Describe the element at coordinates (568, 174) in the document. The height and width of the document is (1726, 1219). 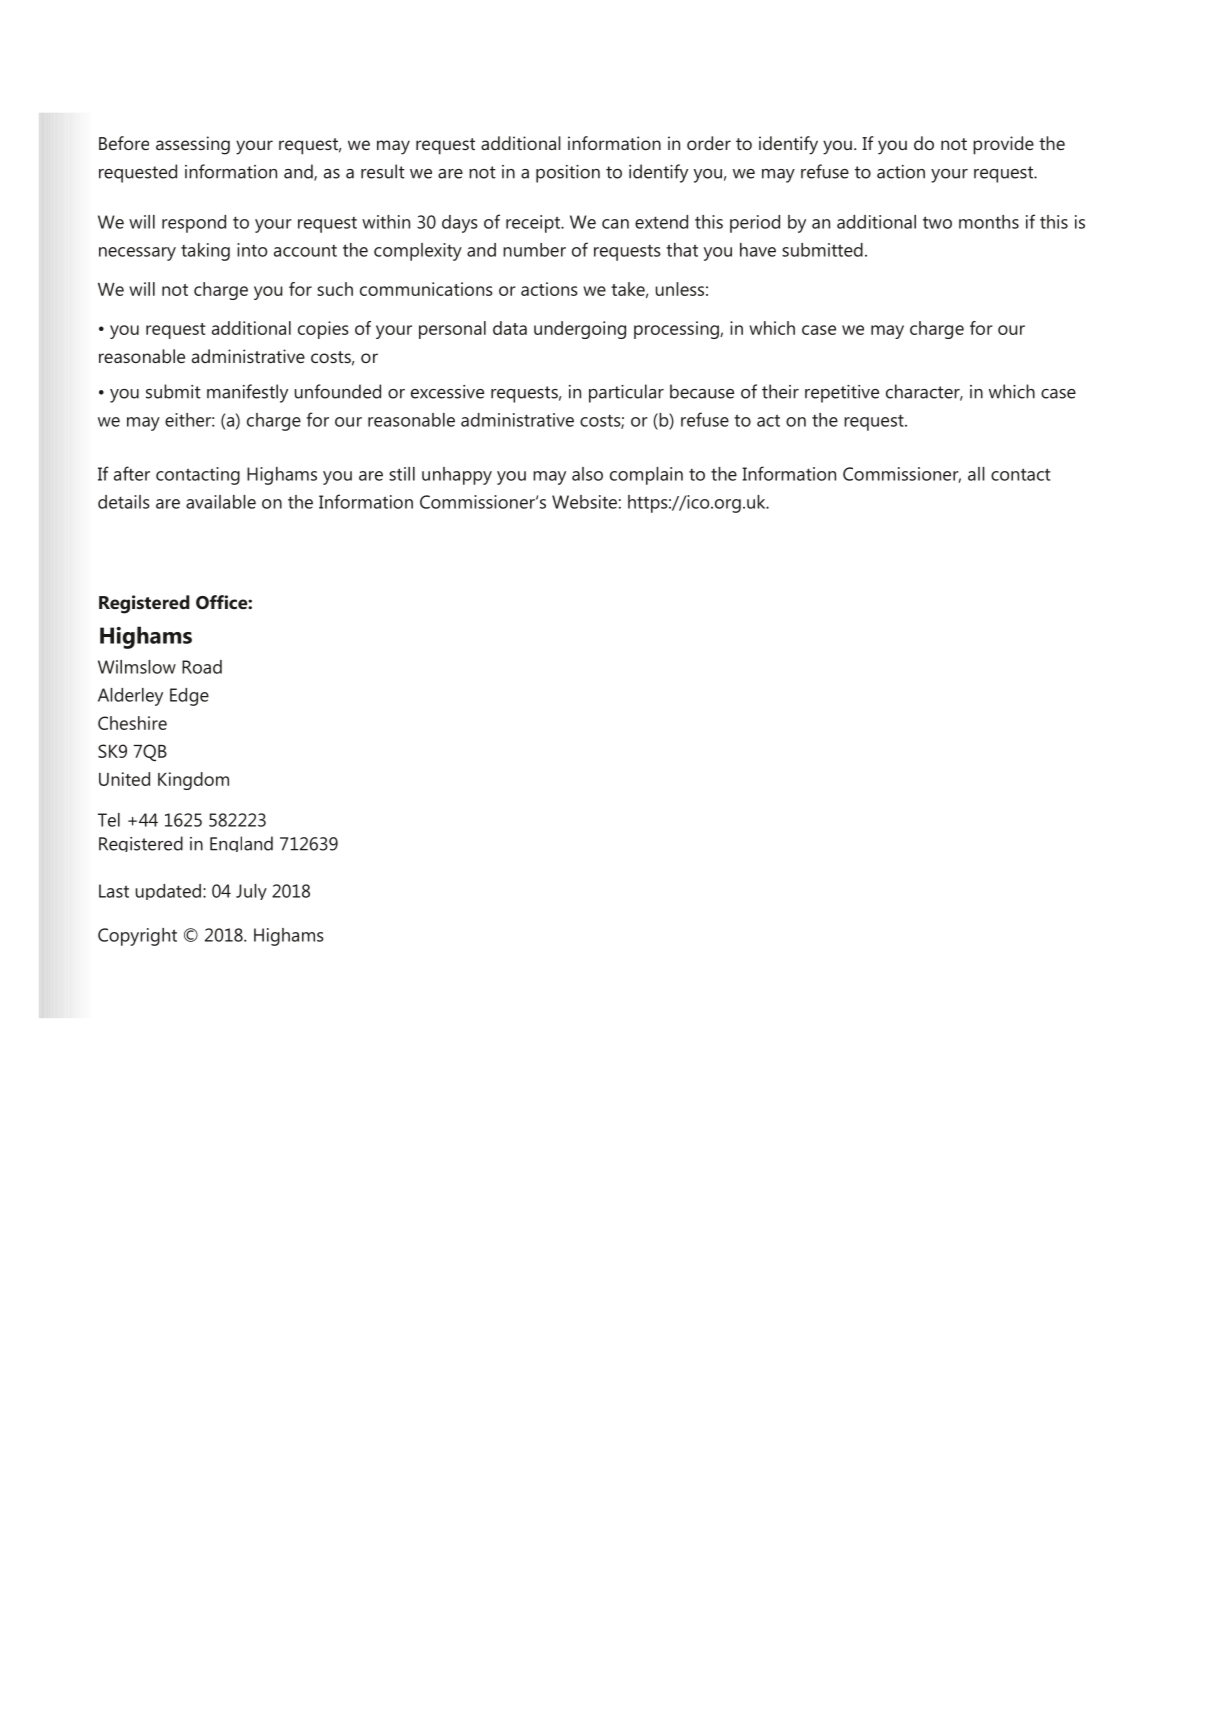
I see `position` at that location.
